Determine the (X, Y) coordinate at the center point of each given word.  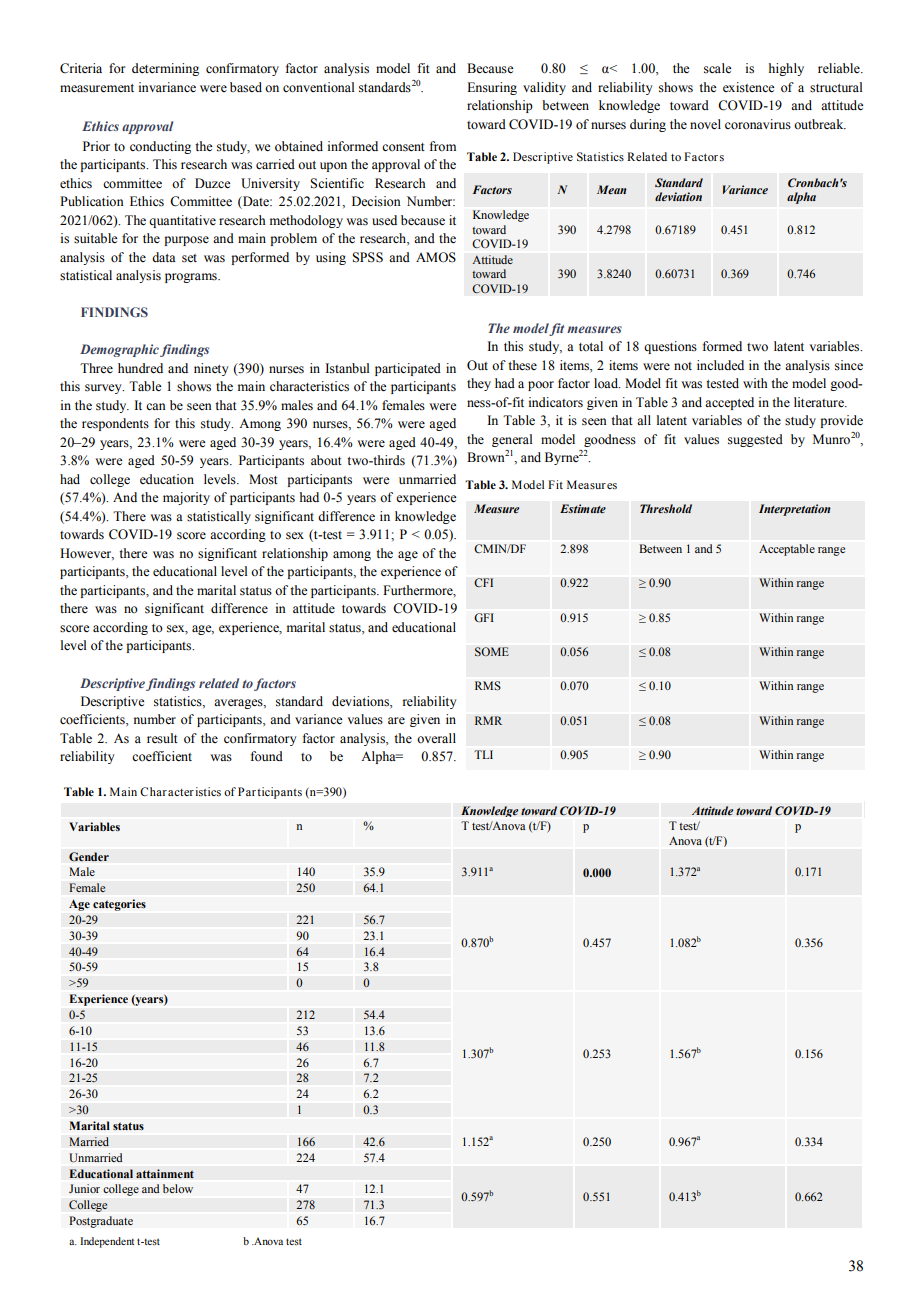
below (178, 1189)
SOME (492, 652)
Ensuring (492, 88)
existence (749, 87)
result (162, 738)
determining (165, 69)
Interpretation (795, 510)
